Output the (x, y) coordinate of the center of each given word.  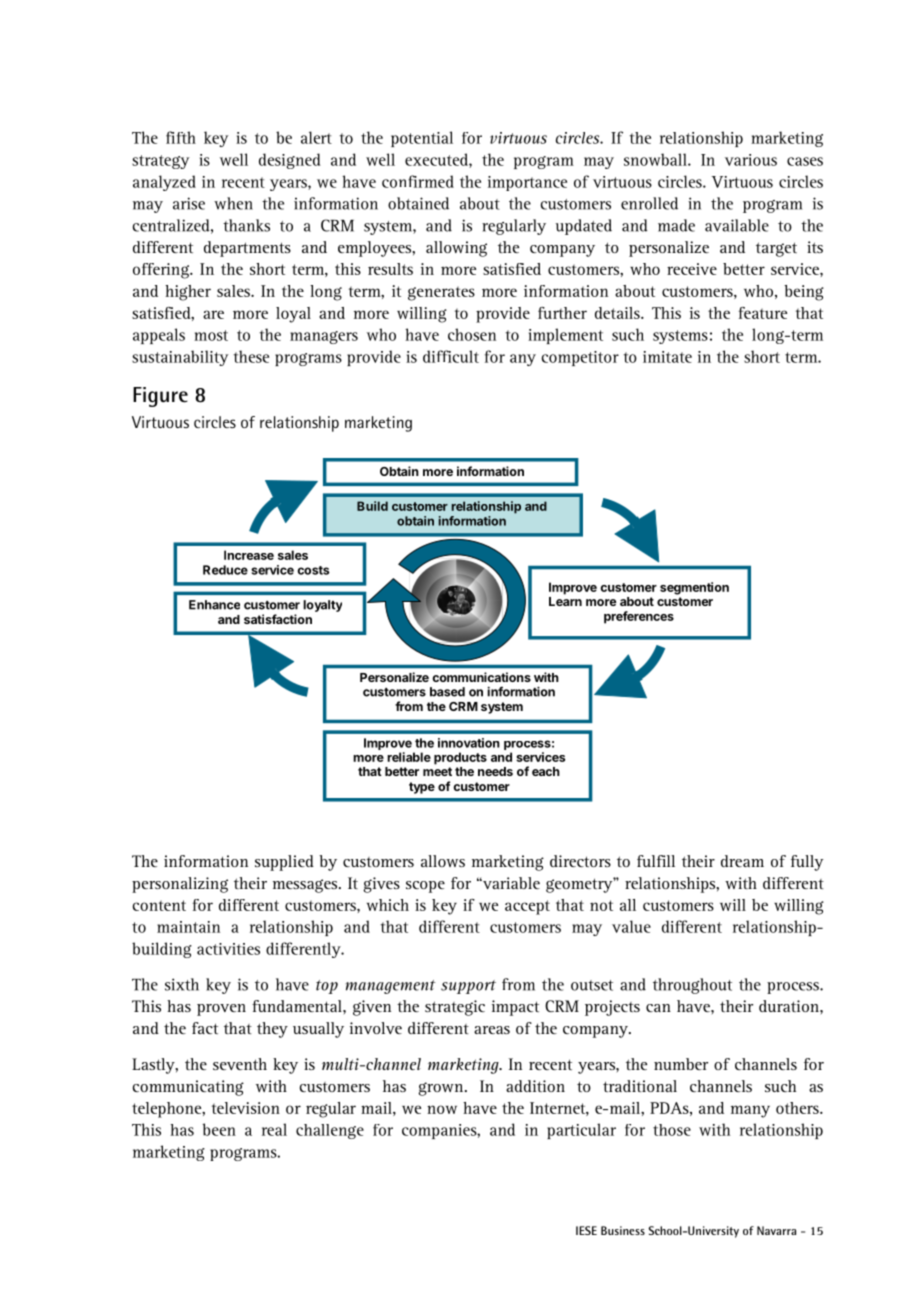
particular (581, 1131)
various (751, 160)
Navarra (776, 1230)
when (233, 203)
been (219, 1129)
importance (527, 183)
